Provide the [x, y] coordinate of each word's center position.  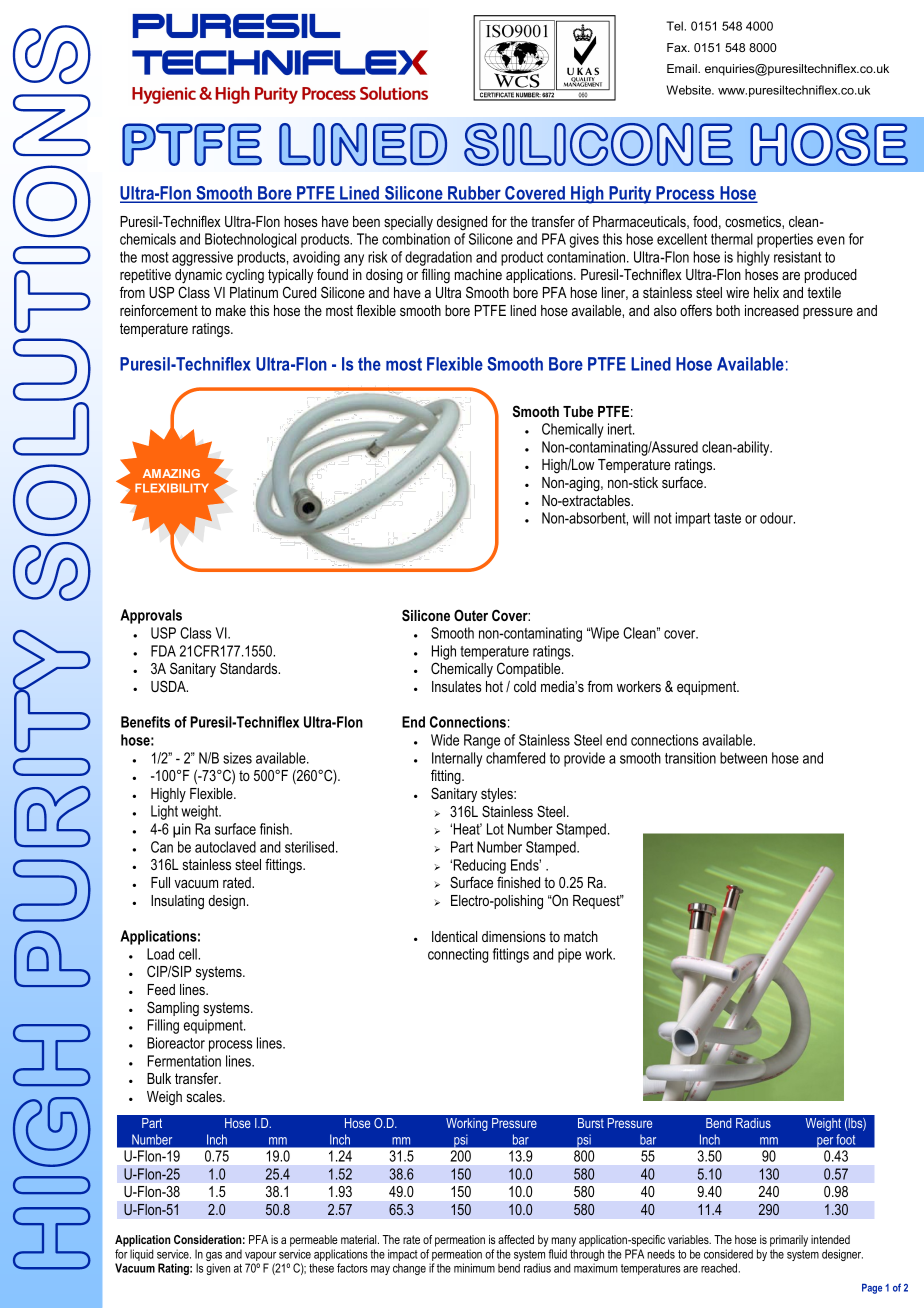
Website [689, 90]
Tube [578, 411]
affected [516, 1239]
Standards [250, 668]
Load [160, 954]
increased [772, 310]
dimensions [514, 936]
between [743, 758]
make [231, 310]
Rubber [474, 194]
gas [214, 1258]
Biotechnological [250, 240]
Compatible [530, 669]
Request [597, 902]
